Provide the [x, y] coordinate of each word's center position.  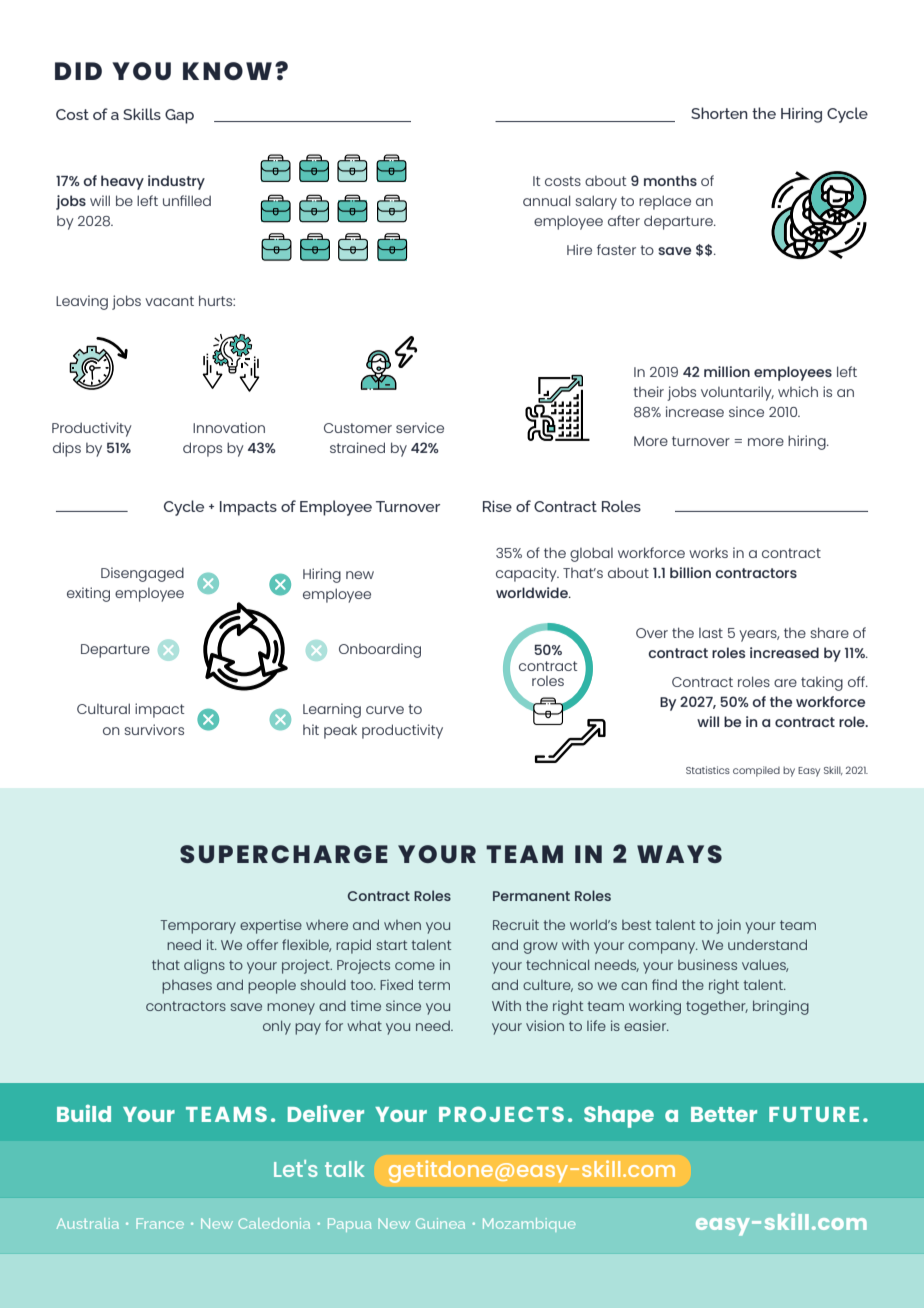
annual [546, 200]
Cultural [103, 708]
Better [724, 1114]
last [711, 633]
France [160, 1223]
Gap [179, 116]
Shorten [719, 113]
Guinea [440, 1223]
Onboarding [380, 650]
